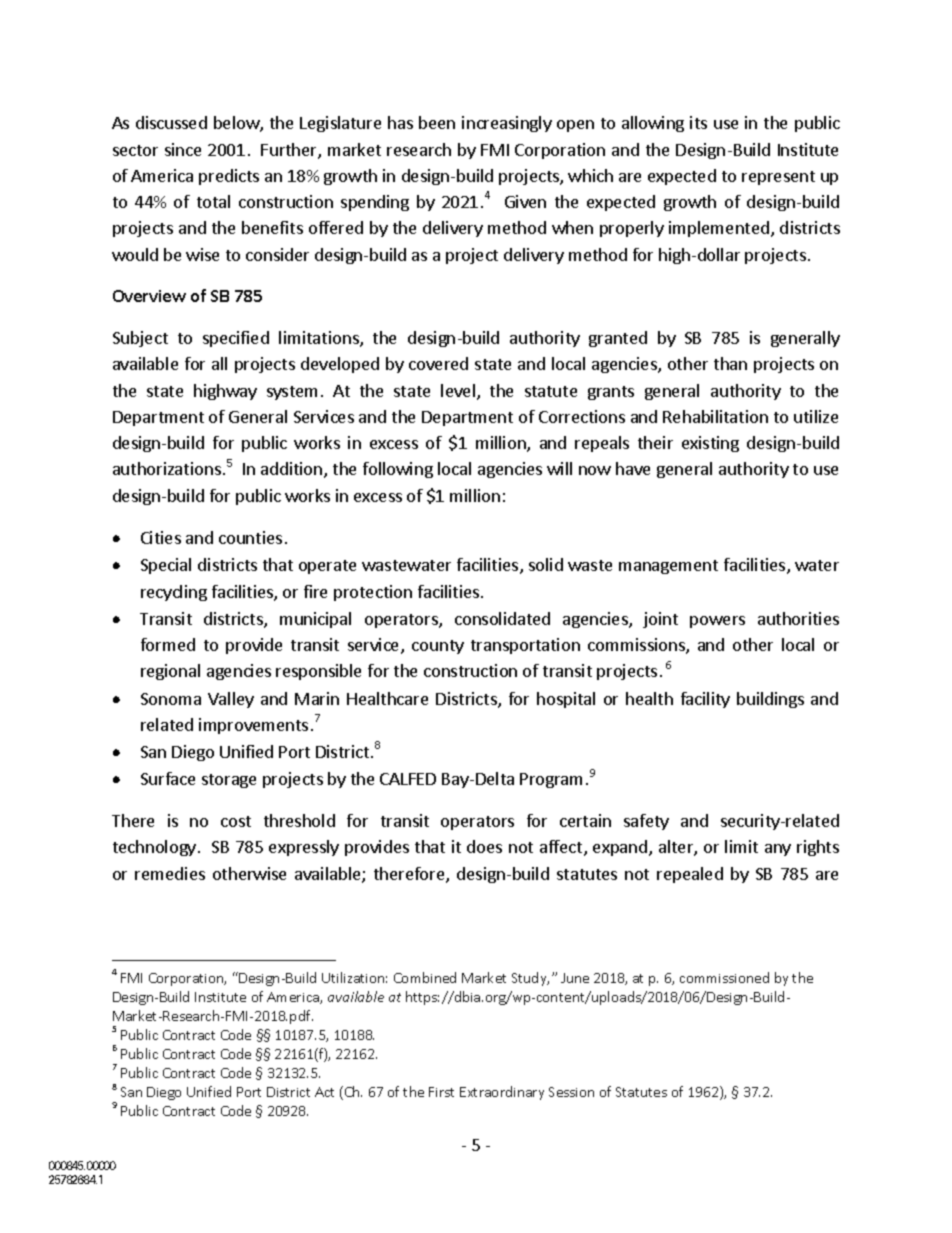 The height and width of the screenshot is (1233, 952). Describe the element at coordinates (705, 700) in the screenshot. I see `facility` at that location.
